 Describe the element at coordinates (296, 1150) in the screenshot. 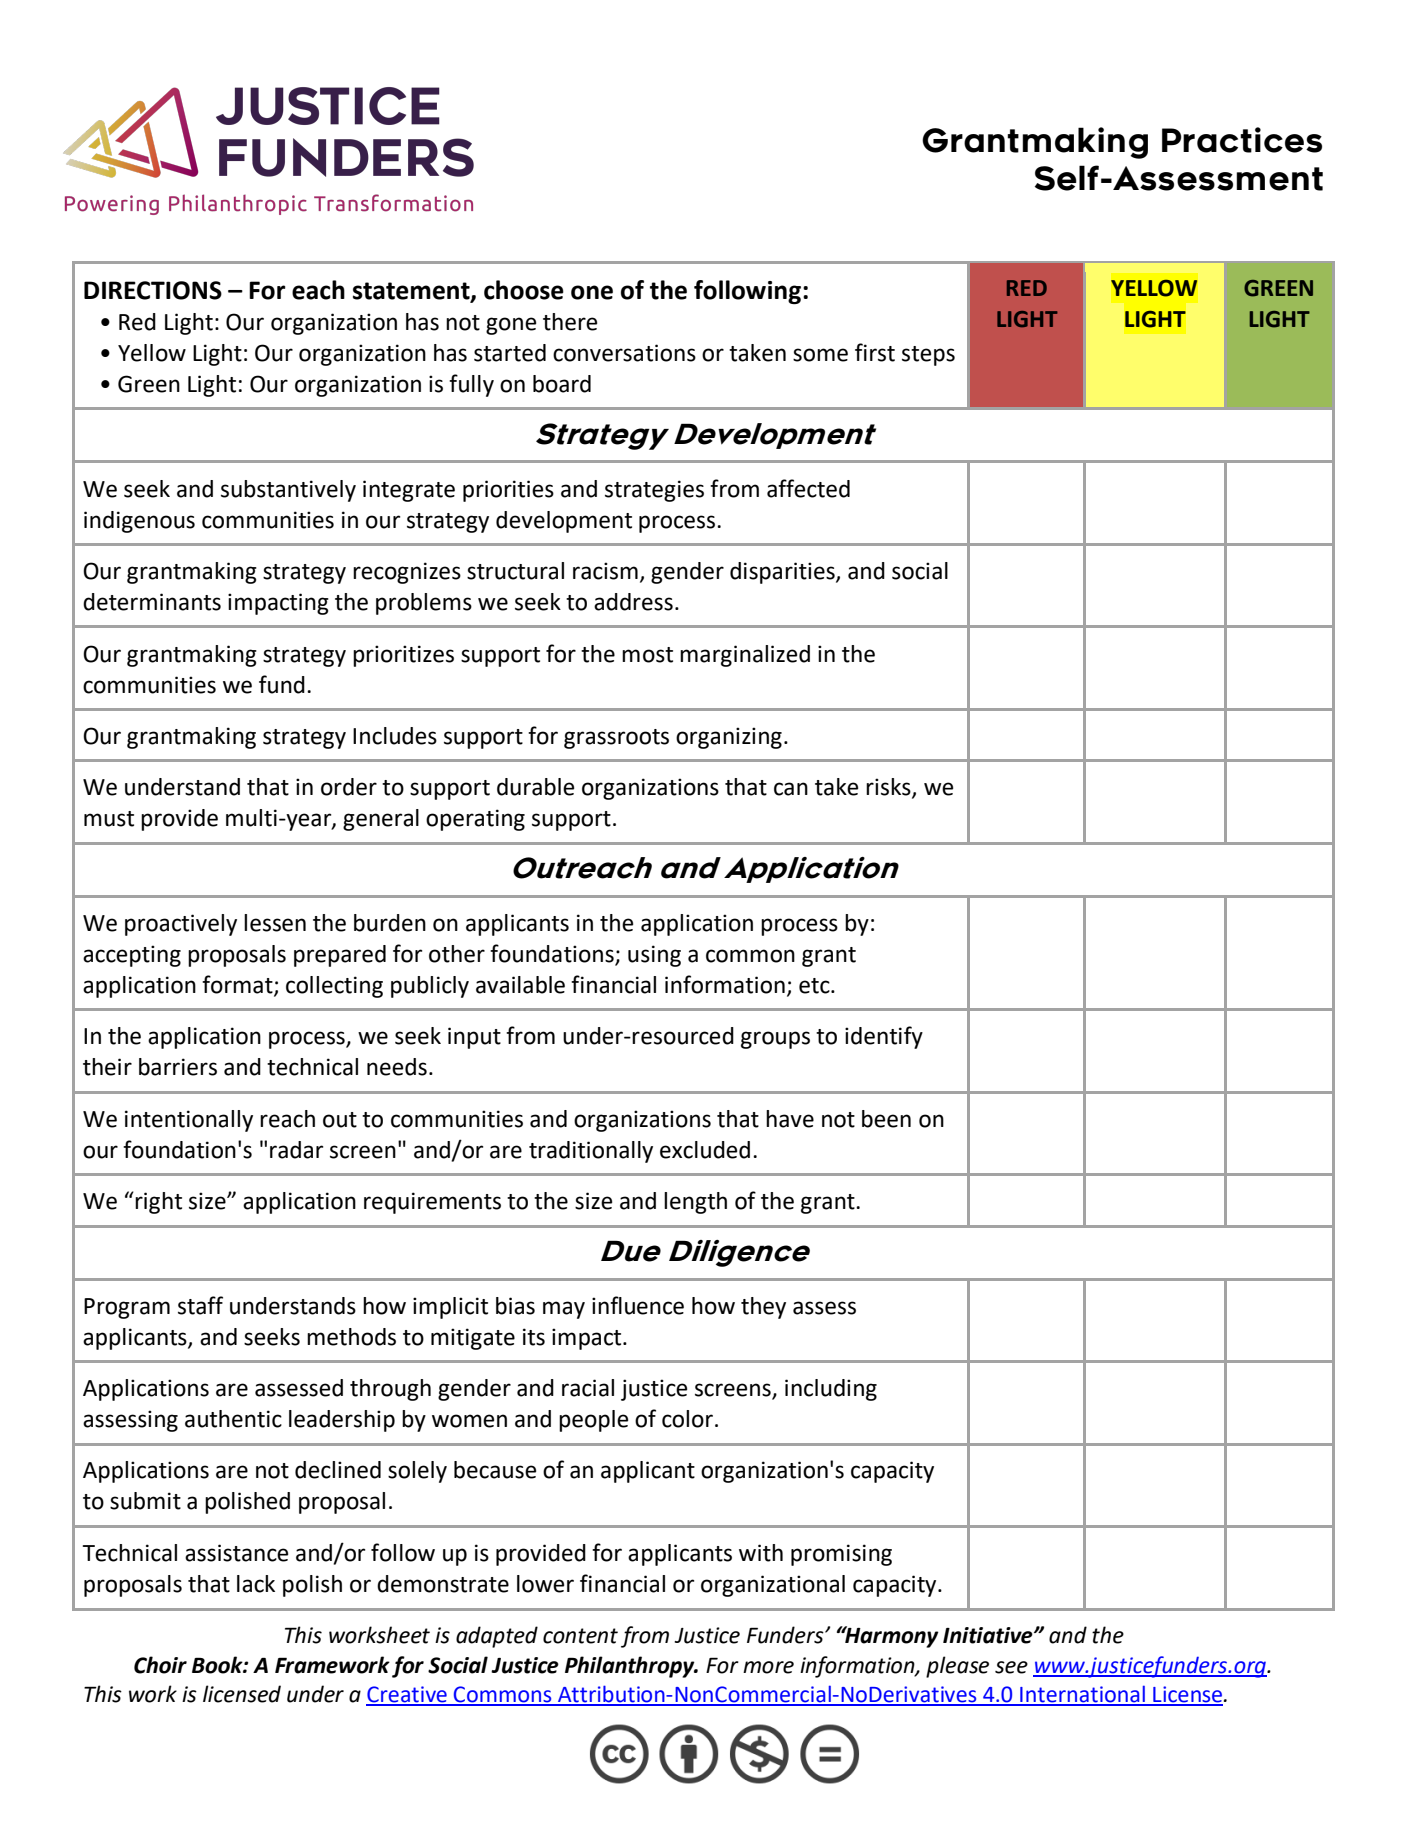

I see `radar` at that location.
